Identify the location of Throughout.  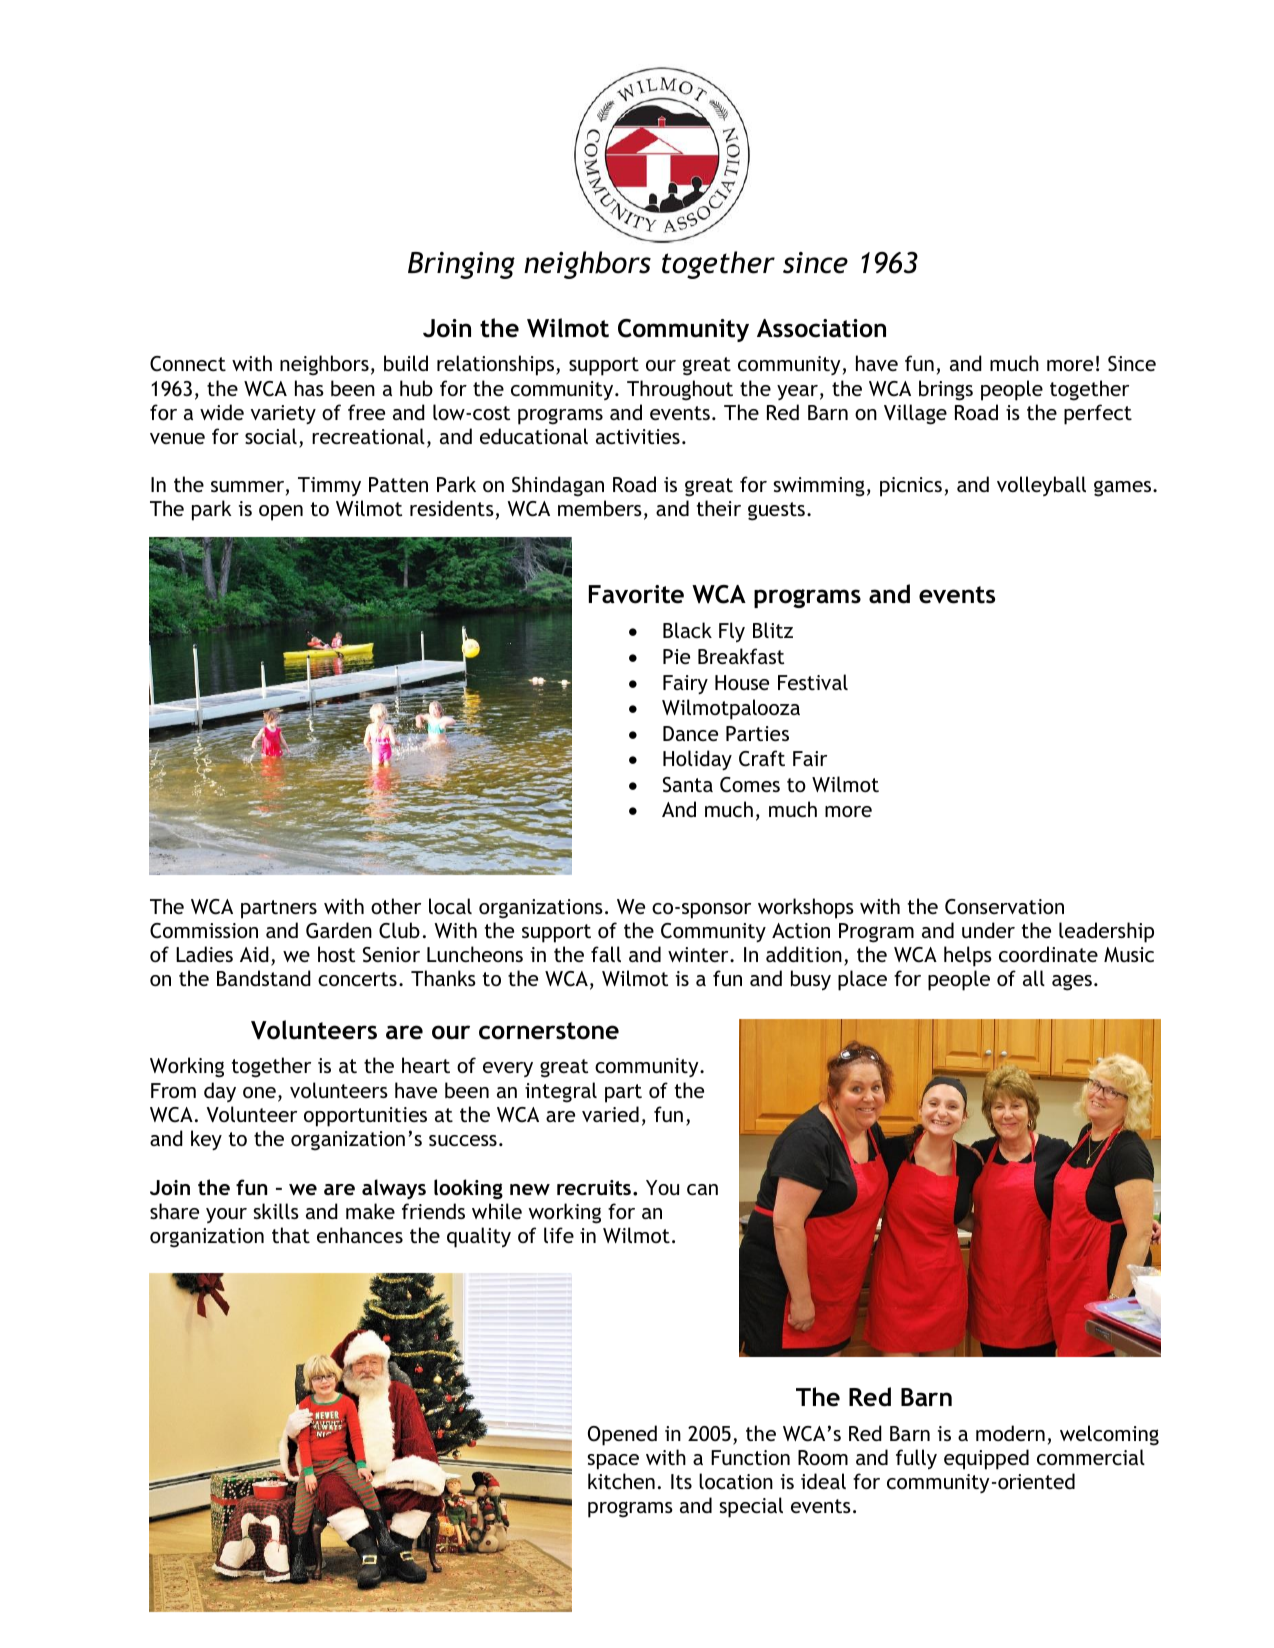
(680, 390).
